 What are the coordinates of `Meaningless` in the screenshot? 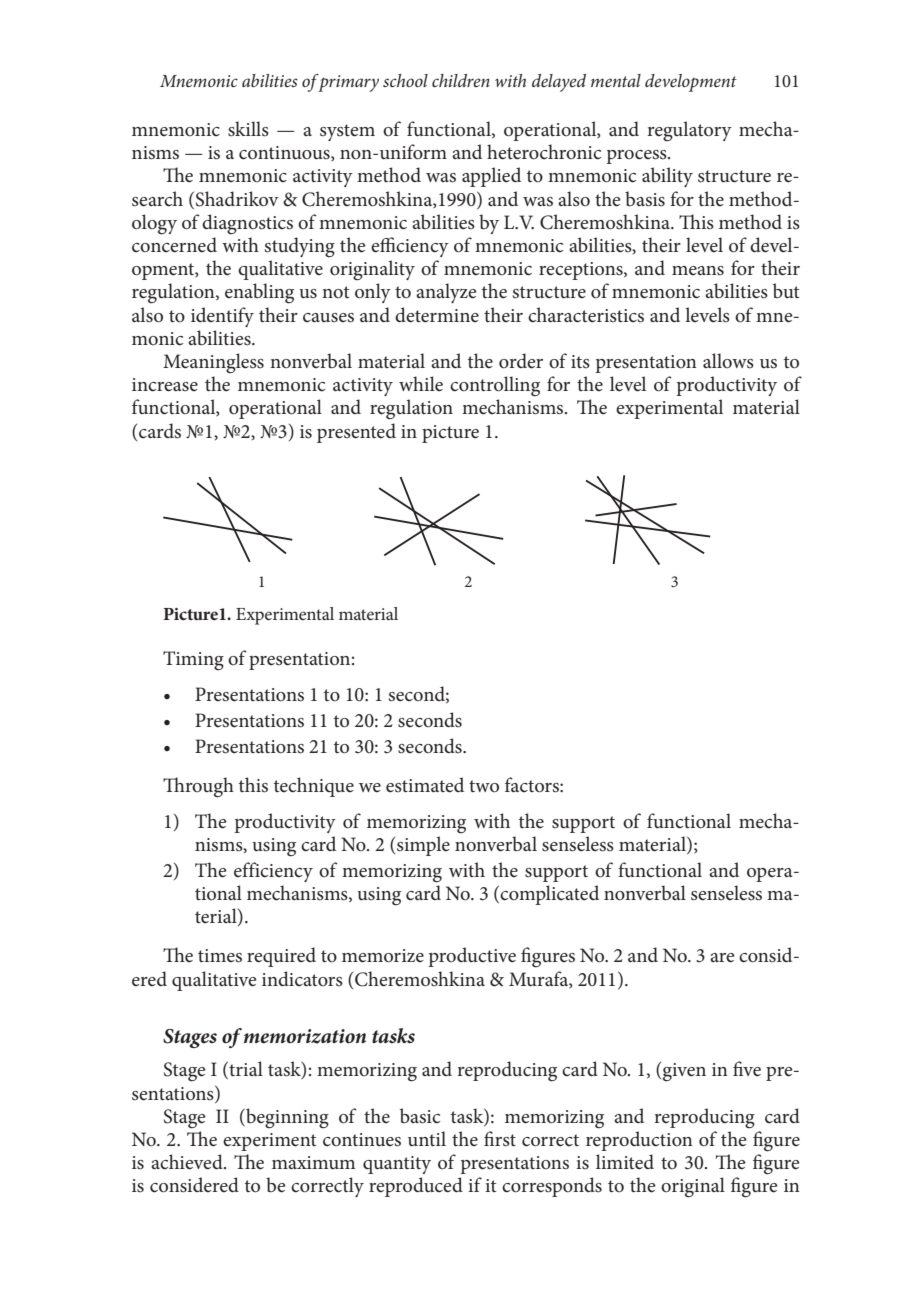 It's located at (213, 363).
